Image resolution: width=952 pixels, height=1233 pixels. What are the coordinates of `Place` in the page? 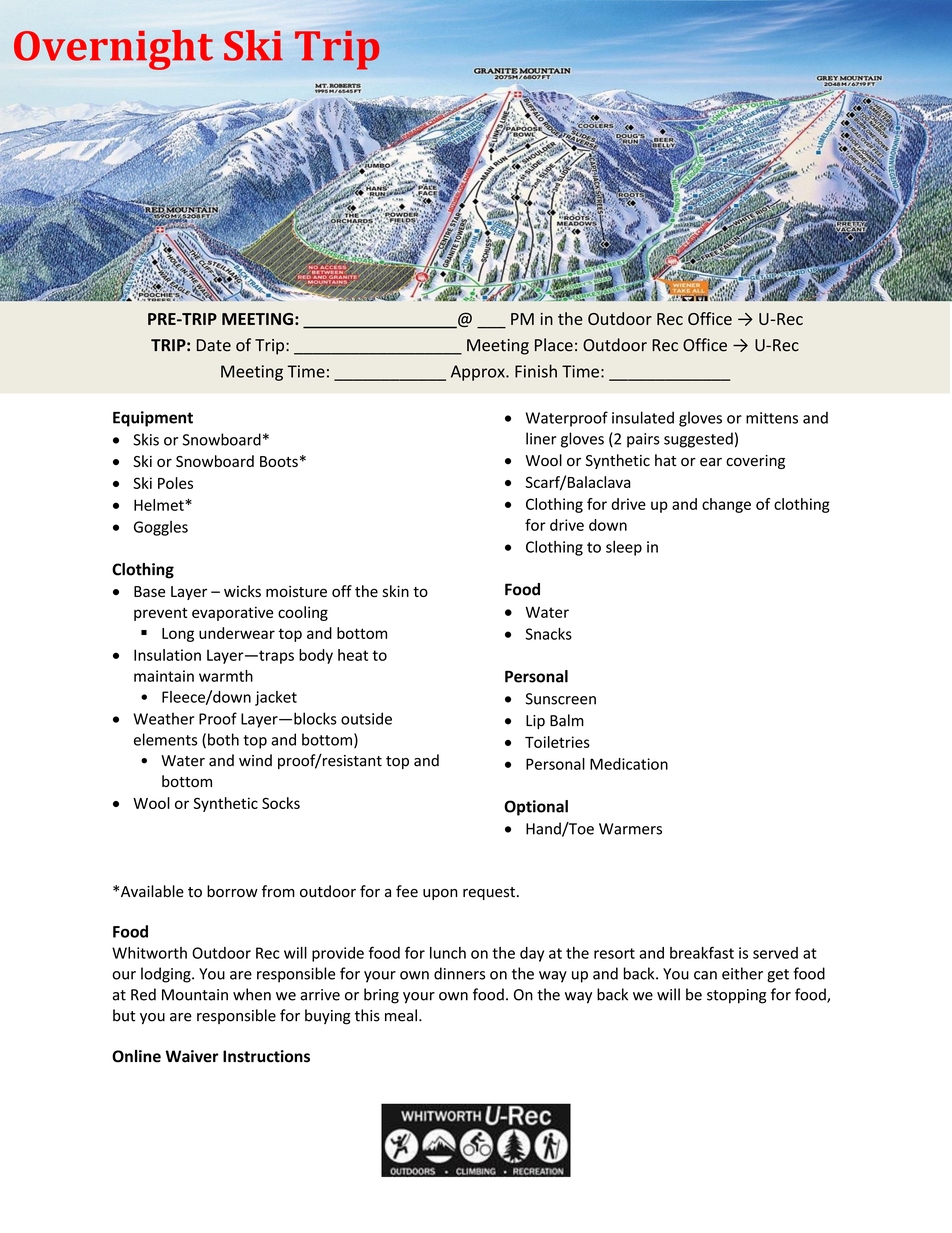 It's located at (554, 345).
